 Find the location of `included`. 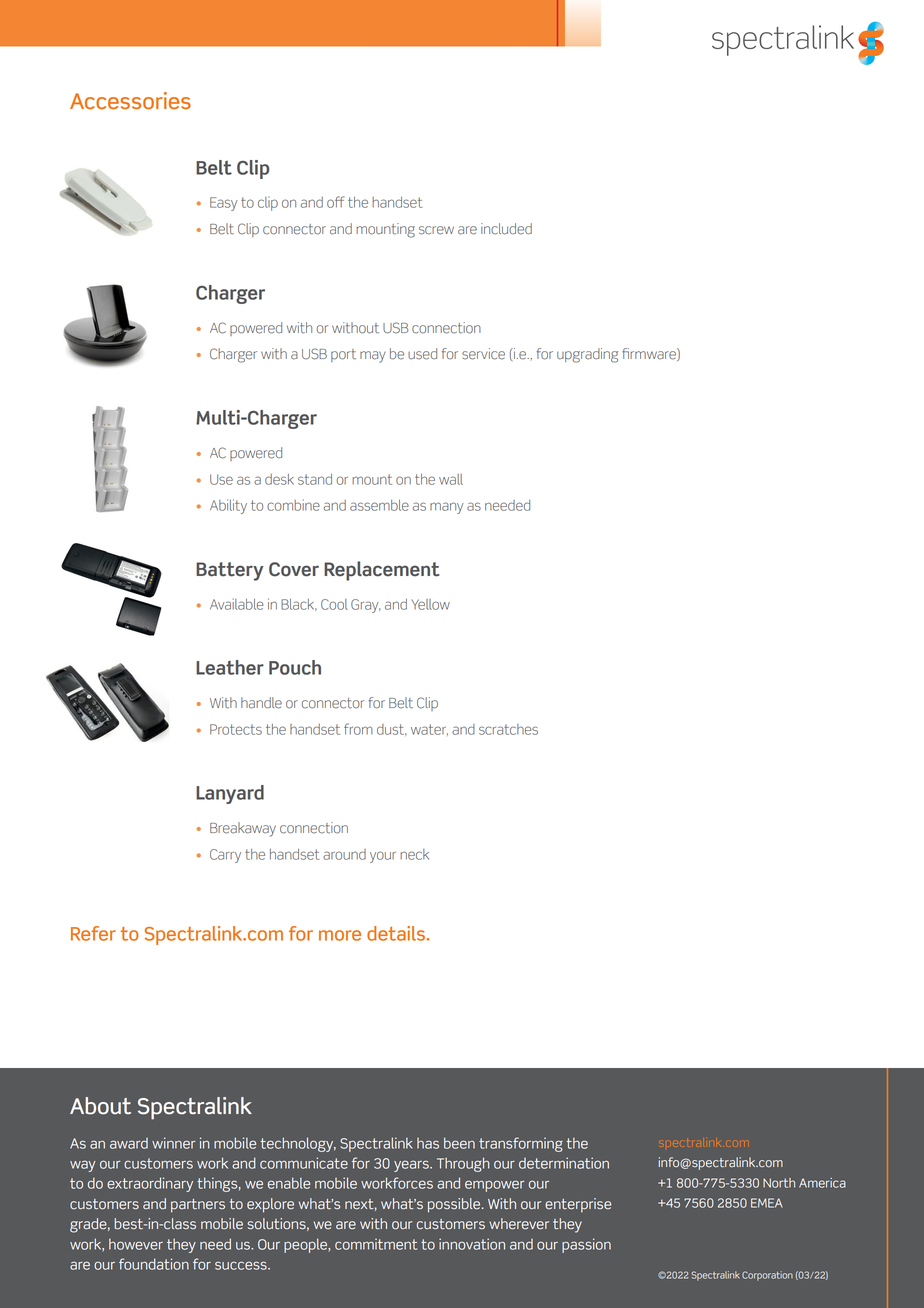

included is located at coordinates (506, 229).
